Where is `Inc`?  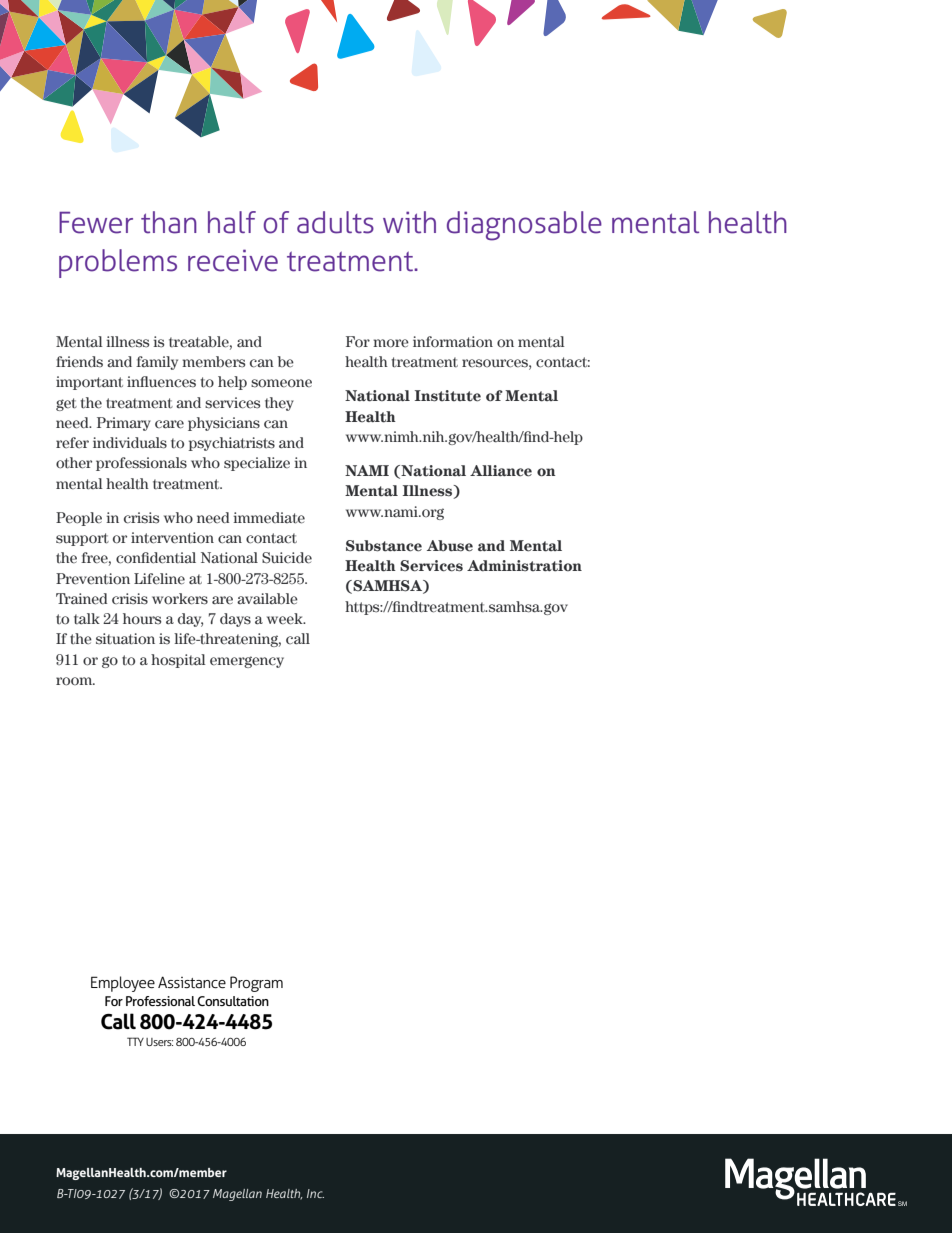
Inc is located at coordinates (315, 1193).
